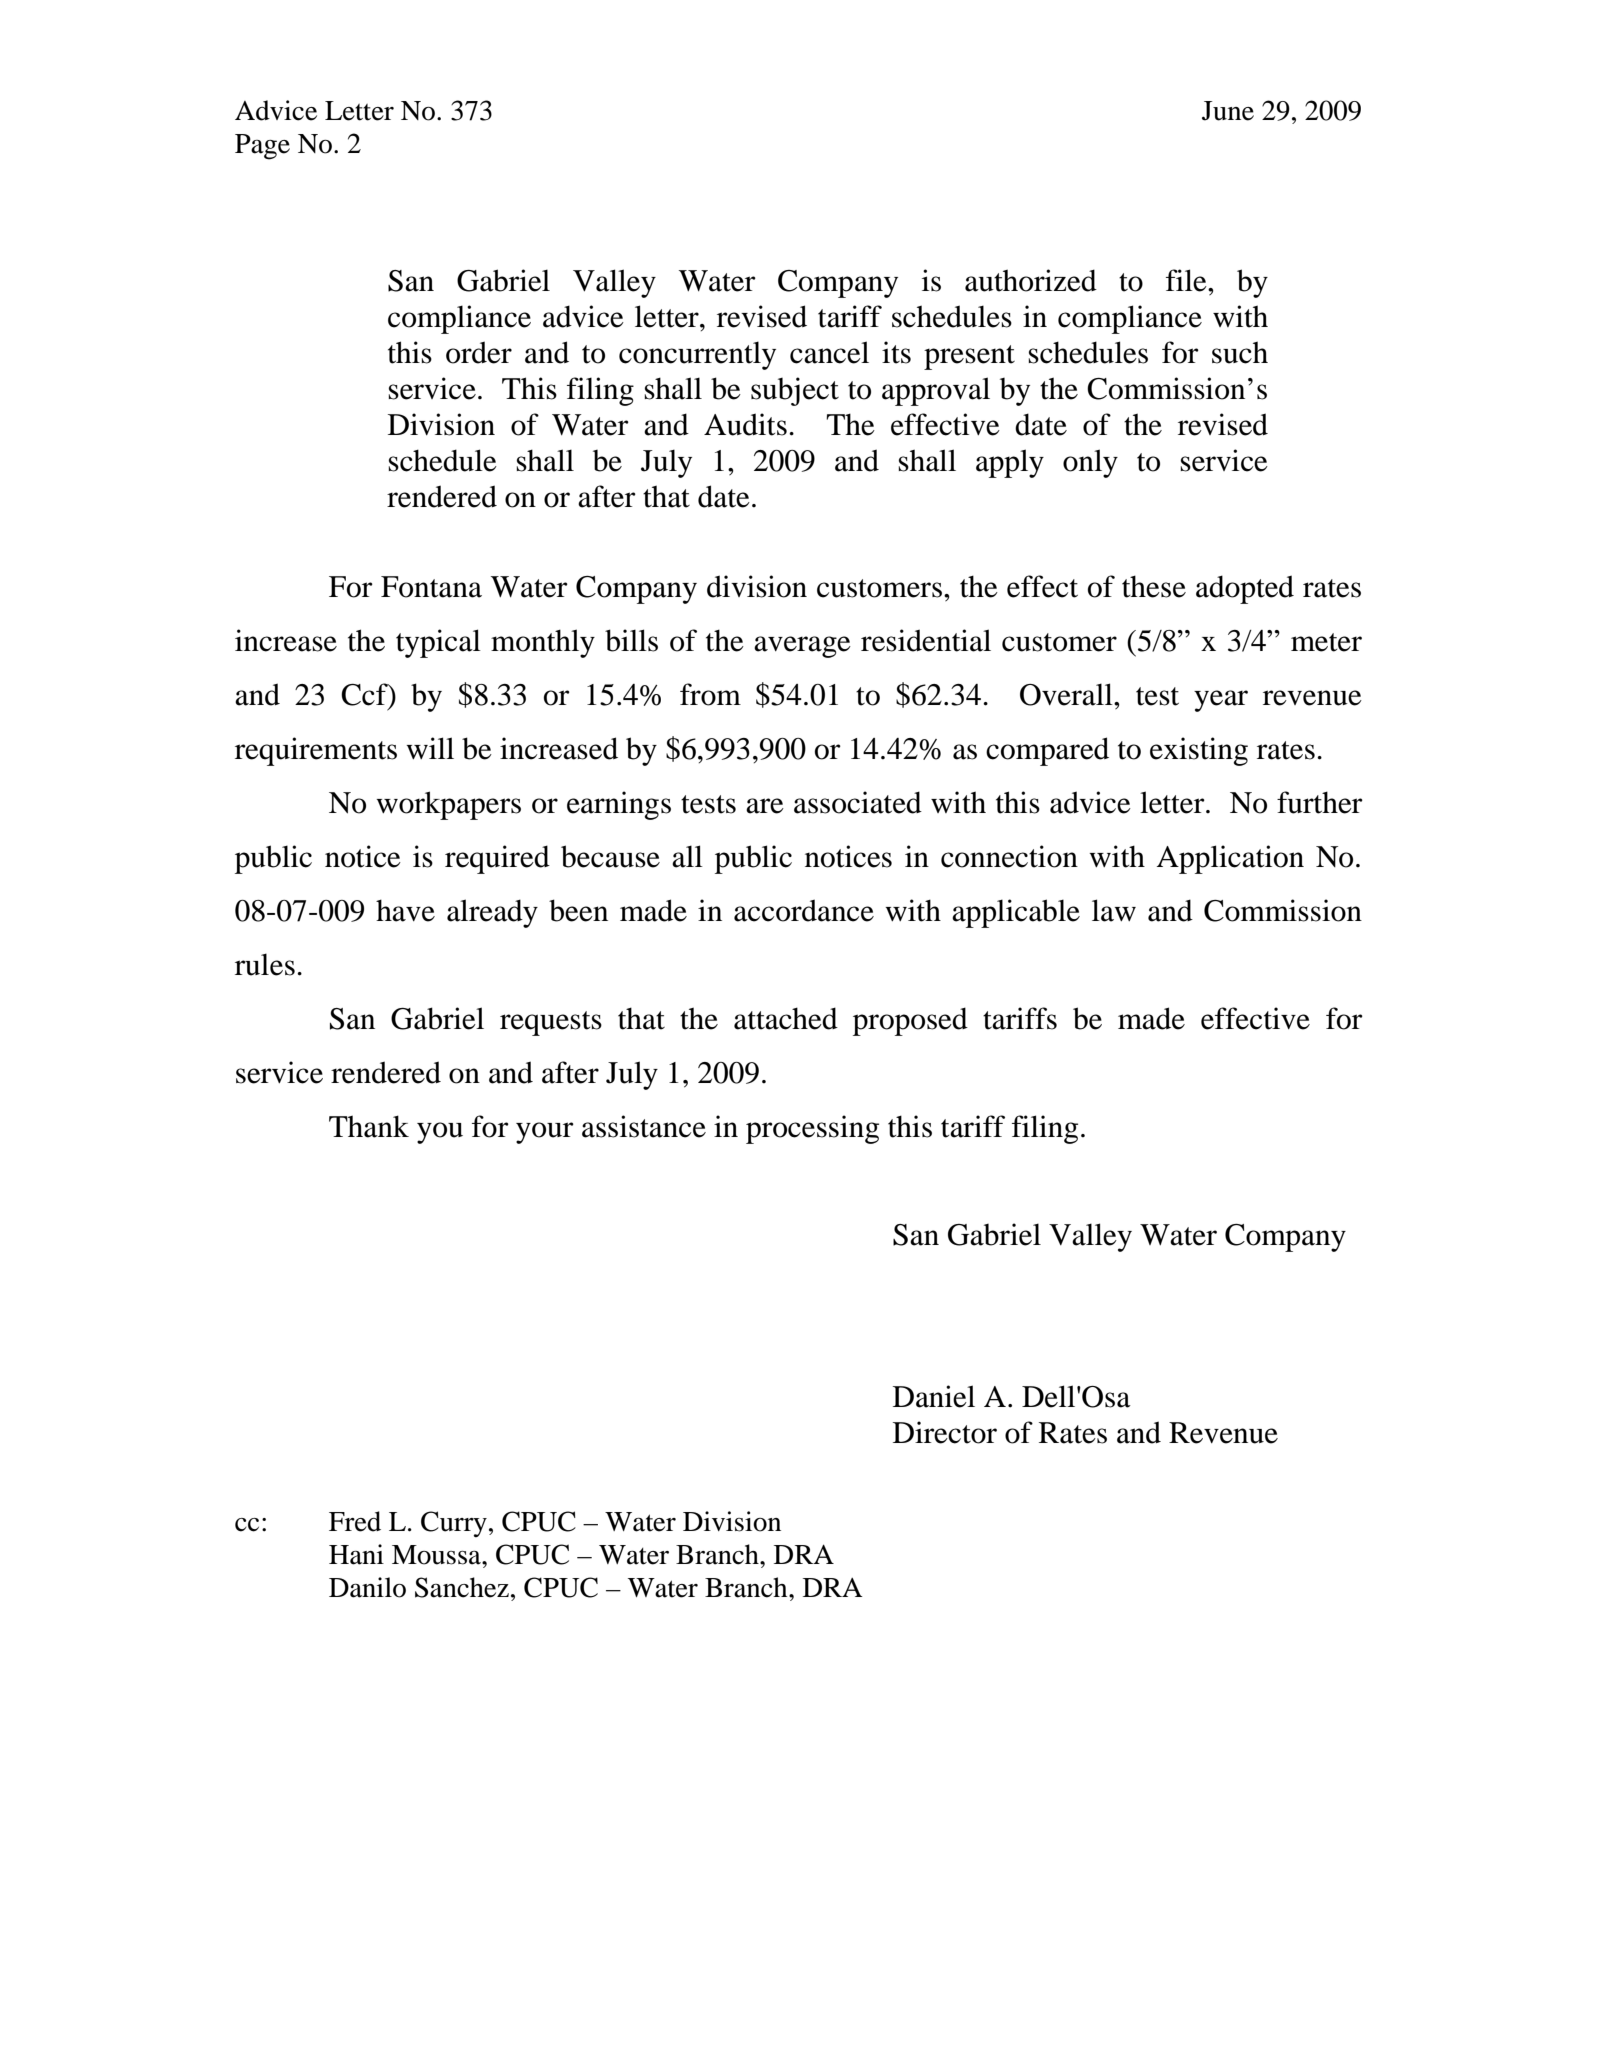  I want to click on June, so click(1228, 111).
